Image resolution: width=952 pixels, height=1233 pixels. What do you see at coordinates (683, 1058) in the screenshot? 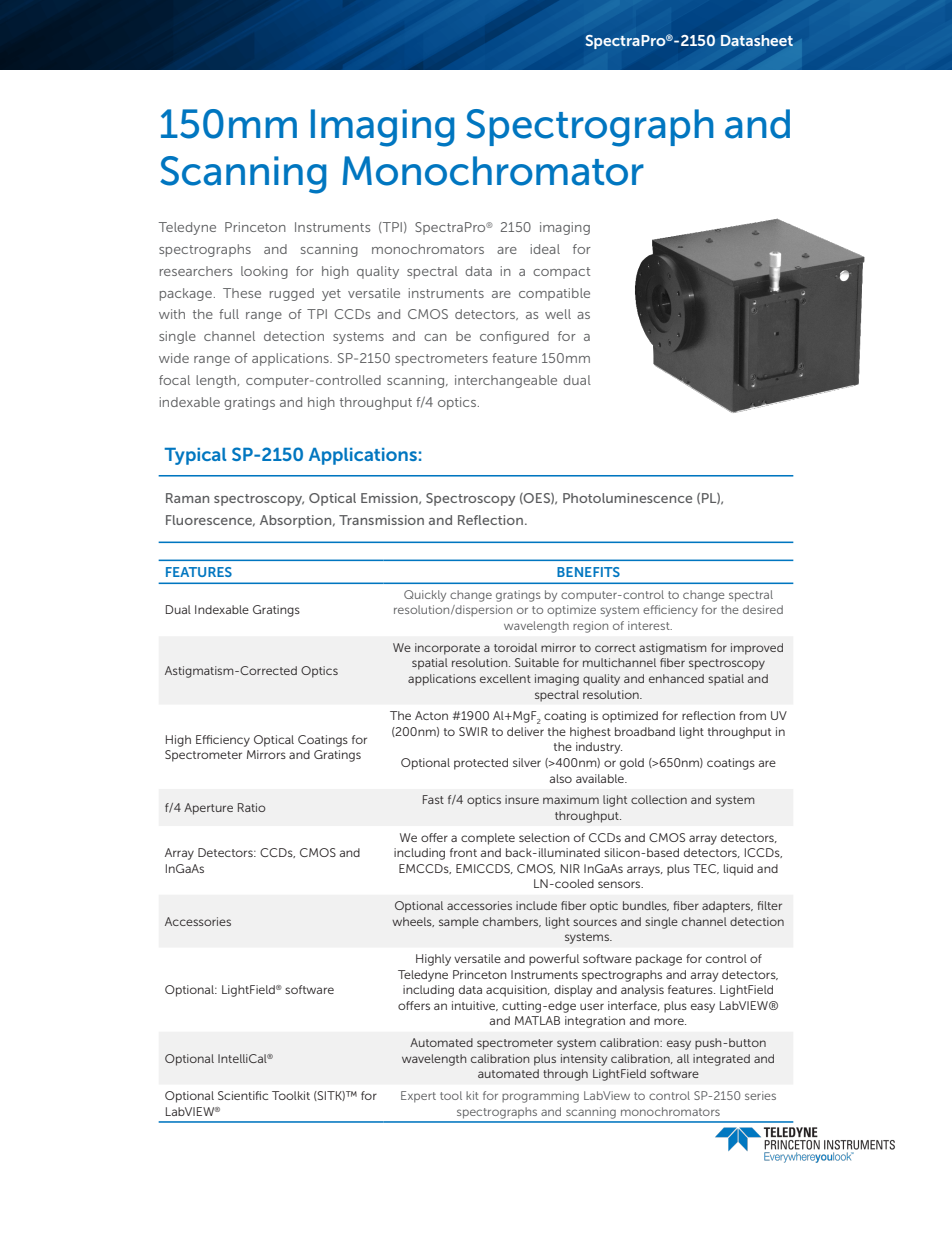
I see `all` at bounding box center [683, 1058].
